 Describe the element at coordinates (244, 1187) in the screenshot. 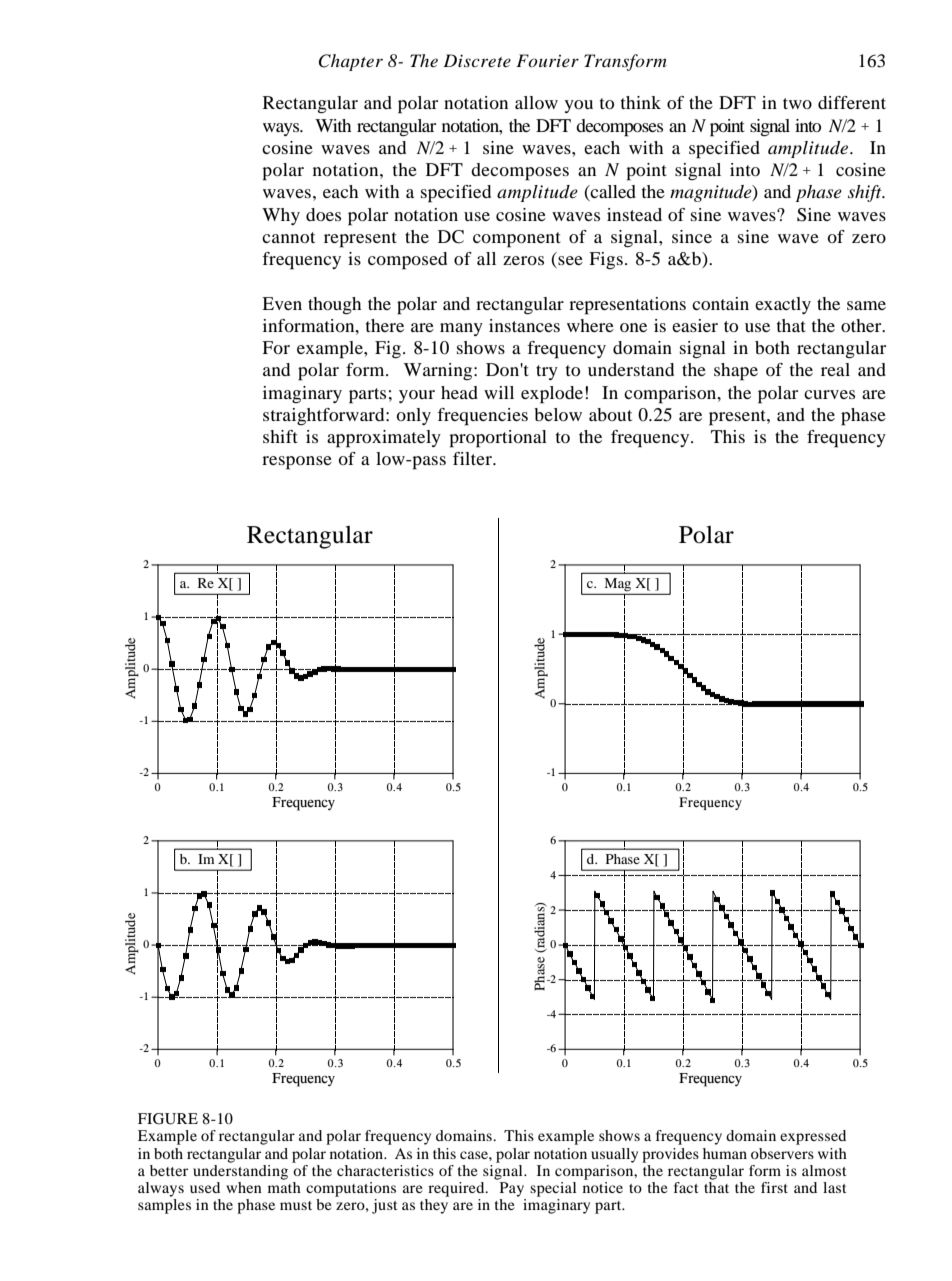

I see `when` at that location.
